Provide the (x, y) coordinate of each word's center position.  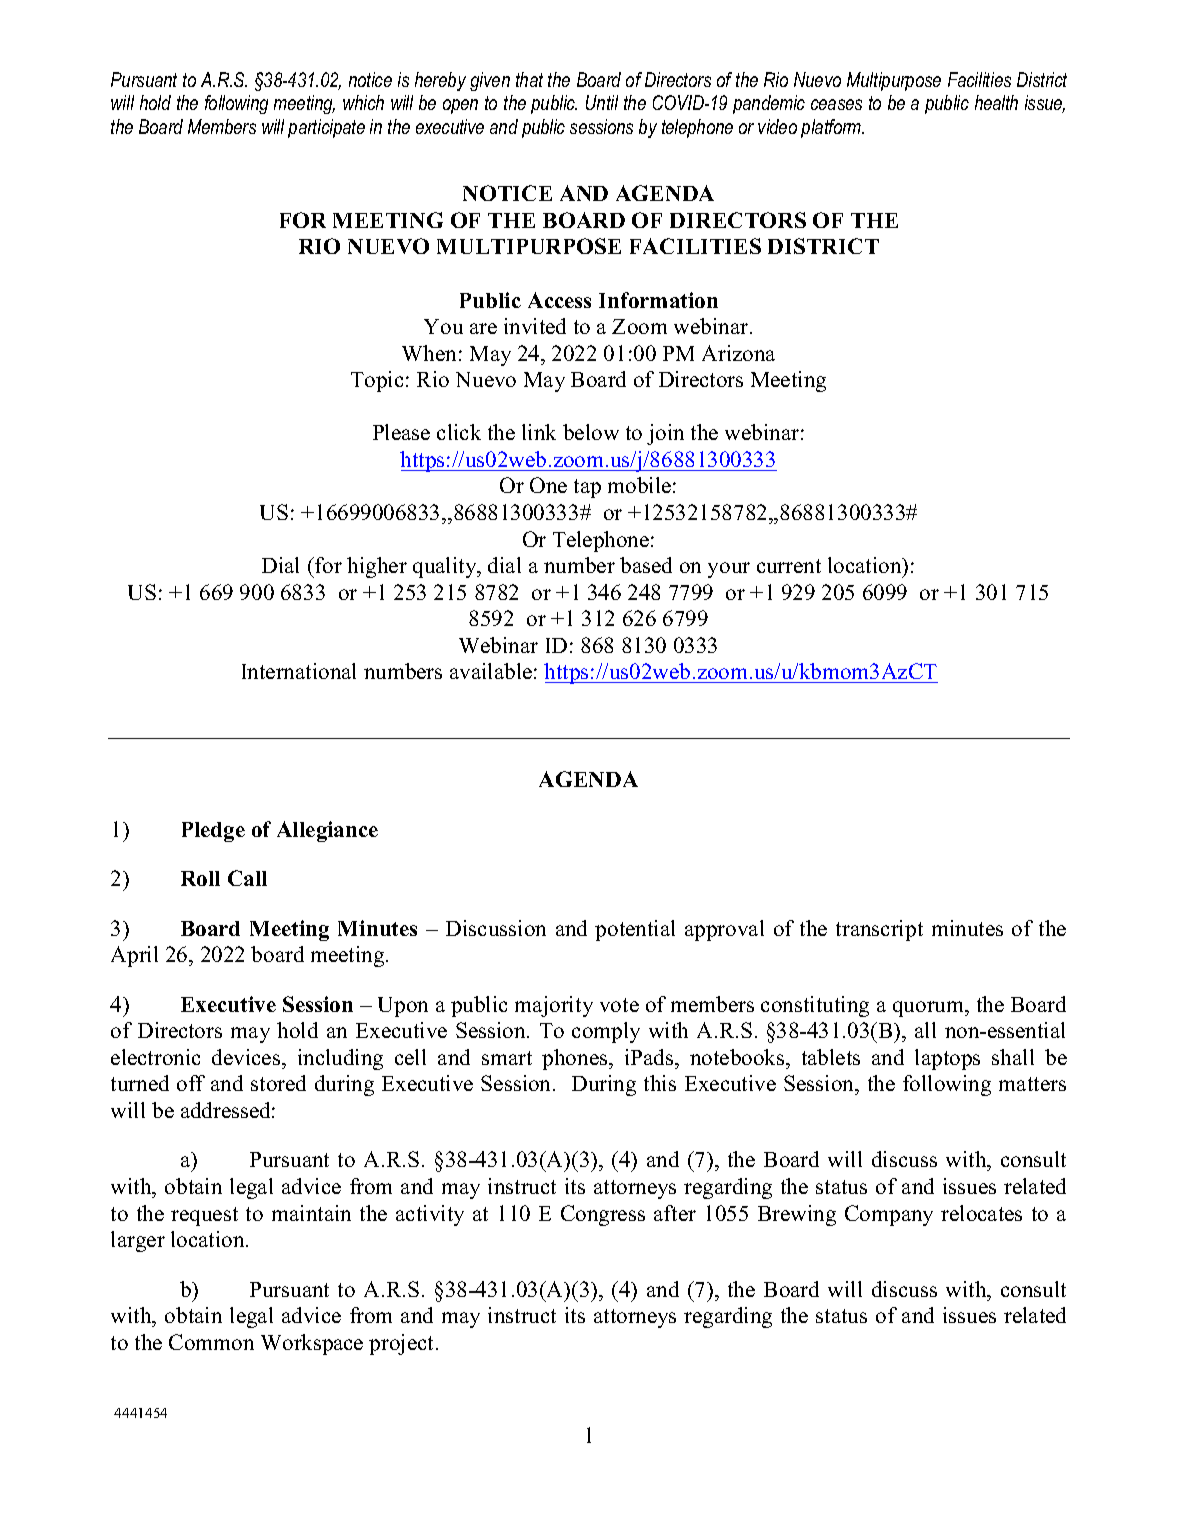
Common (211, 1342)
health (996, 102)
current (789, 566)
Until (602, 102)
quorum (930, 1009)
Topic (377, 381)
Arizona (738, 353)
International (299, 671)
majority (554, 1006)
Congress (603, 1215)
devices (247, 1057)
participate (326, 128)
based (646, 565)
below (591, 432)
